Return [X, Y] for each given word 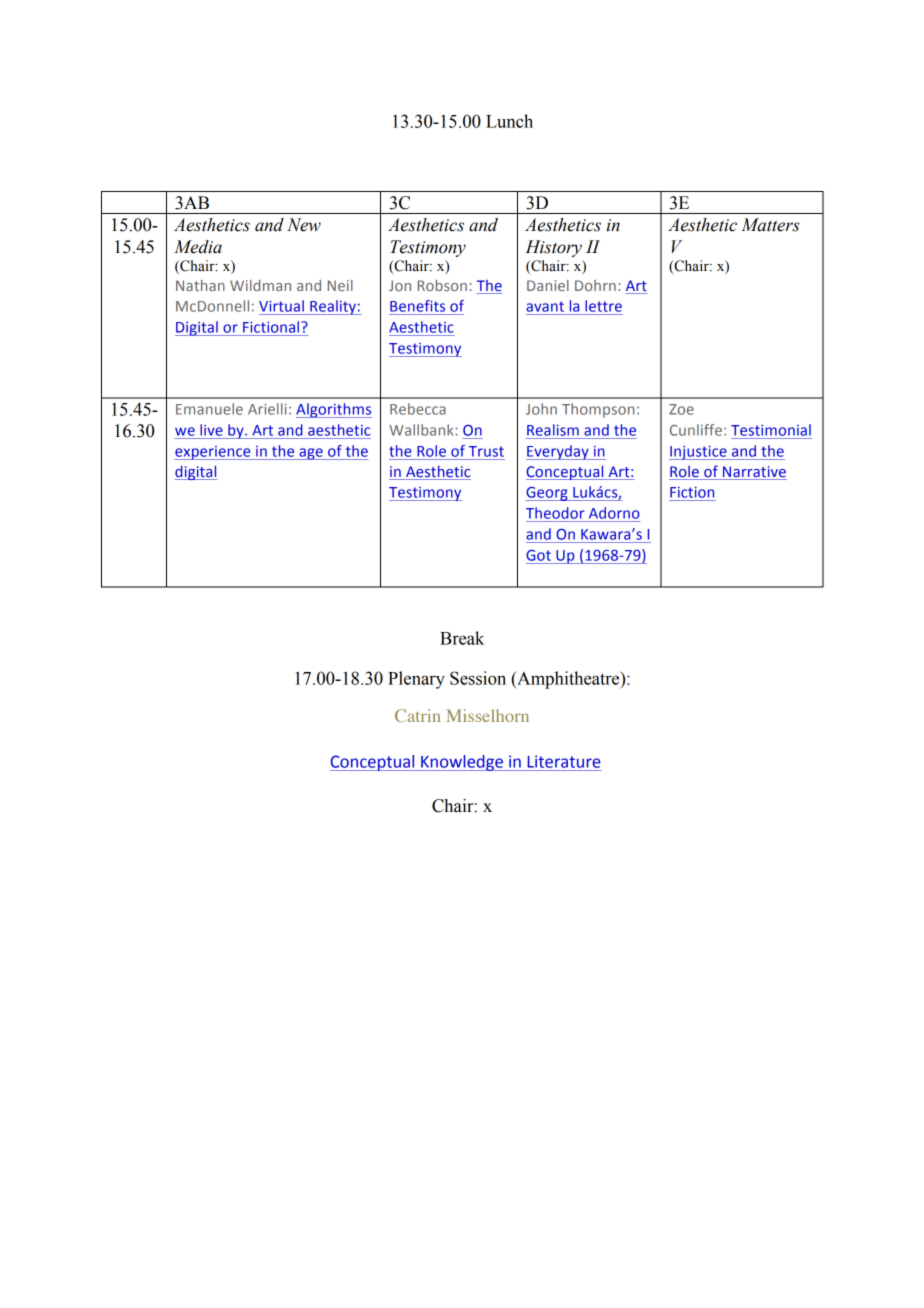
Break [462, 638]
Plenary [416, 680]
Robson [442, 285]
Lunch [509, 121]
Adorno [614, 513]
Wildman [260, 285]
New [304, 225]
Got [538, 555]
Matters [770, 225]
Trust [486, 451]
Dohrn [595, 285]
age [311, 454]
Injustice [699, 453]
